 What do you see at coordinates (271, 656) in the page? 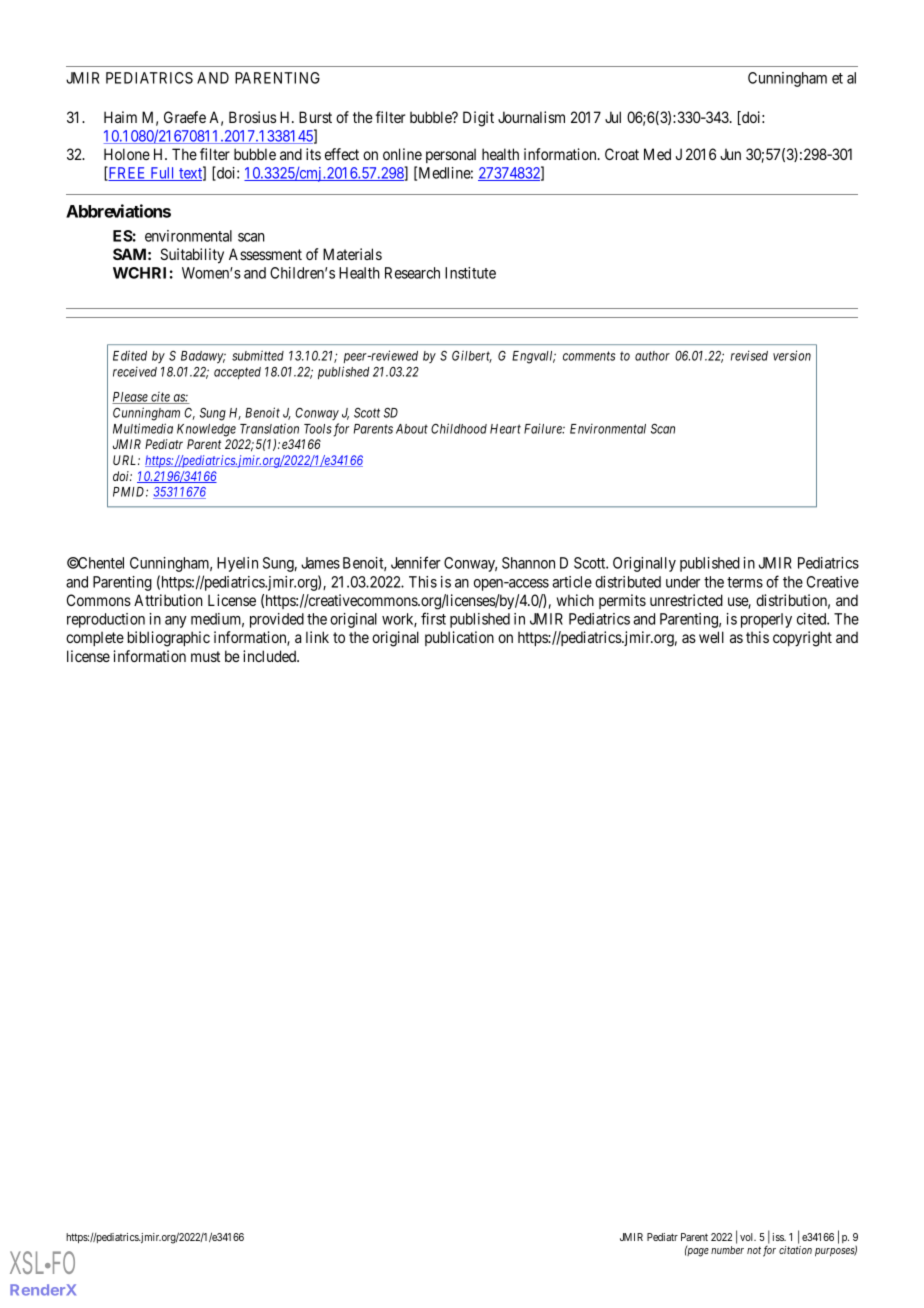
I see `included` at bounding box center [271, 656].
